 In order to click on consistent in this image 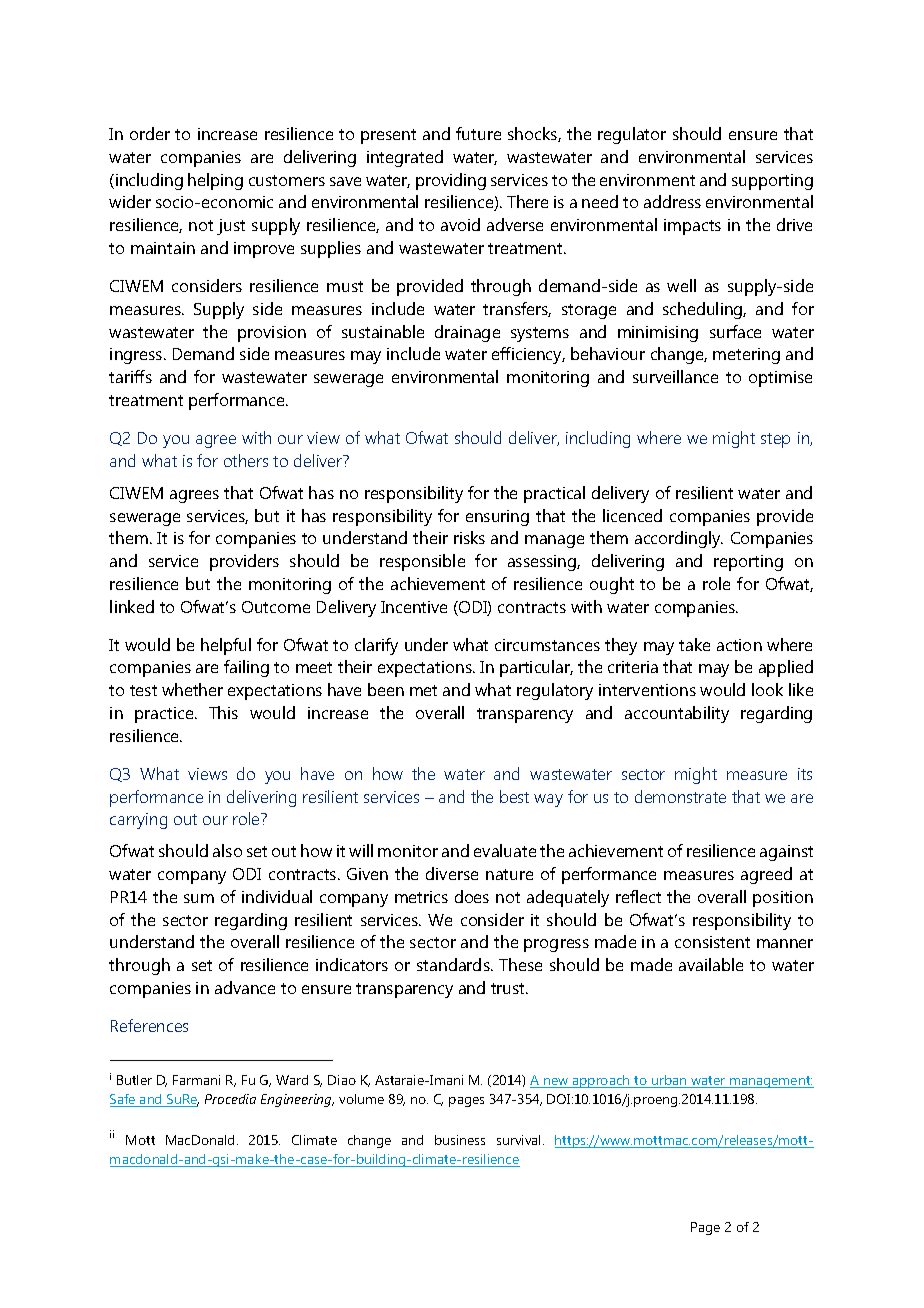, I will do `click(712, 942)`.
